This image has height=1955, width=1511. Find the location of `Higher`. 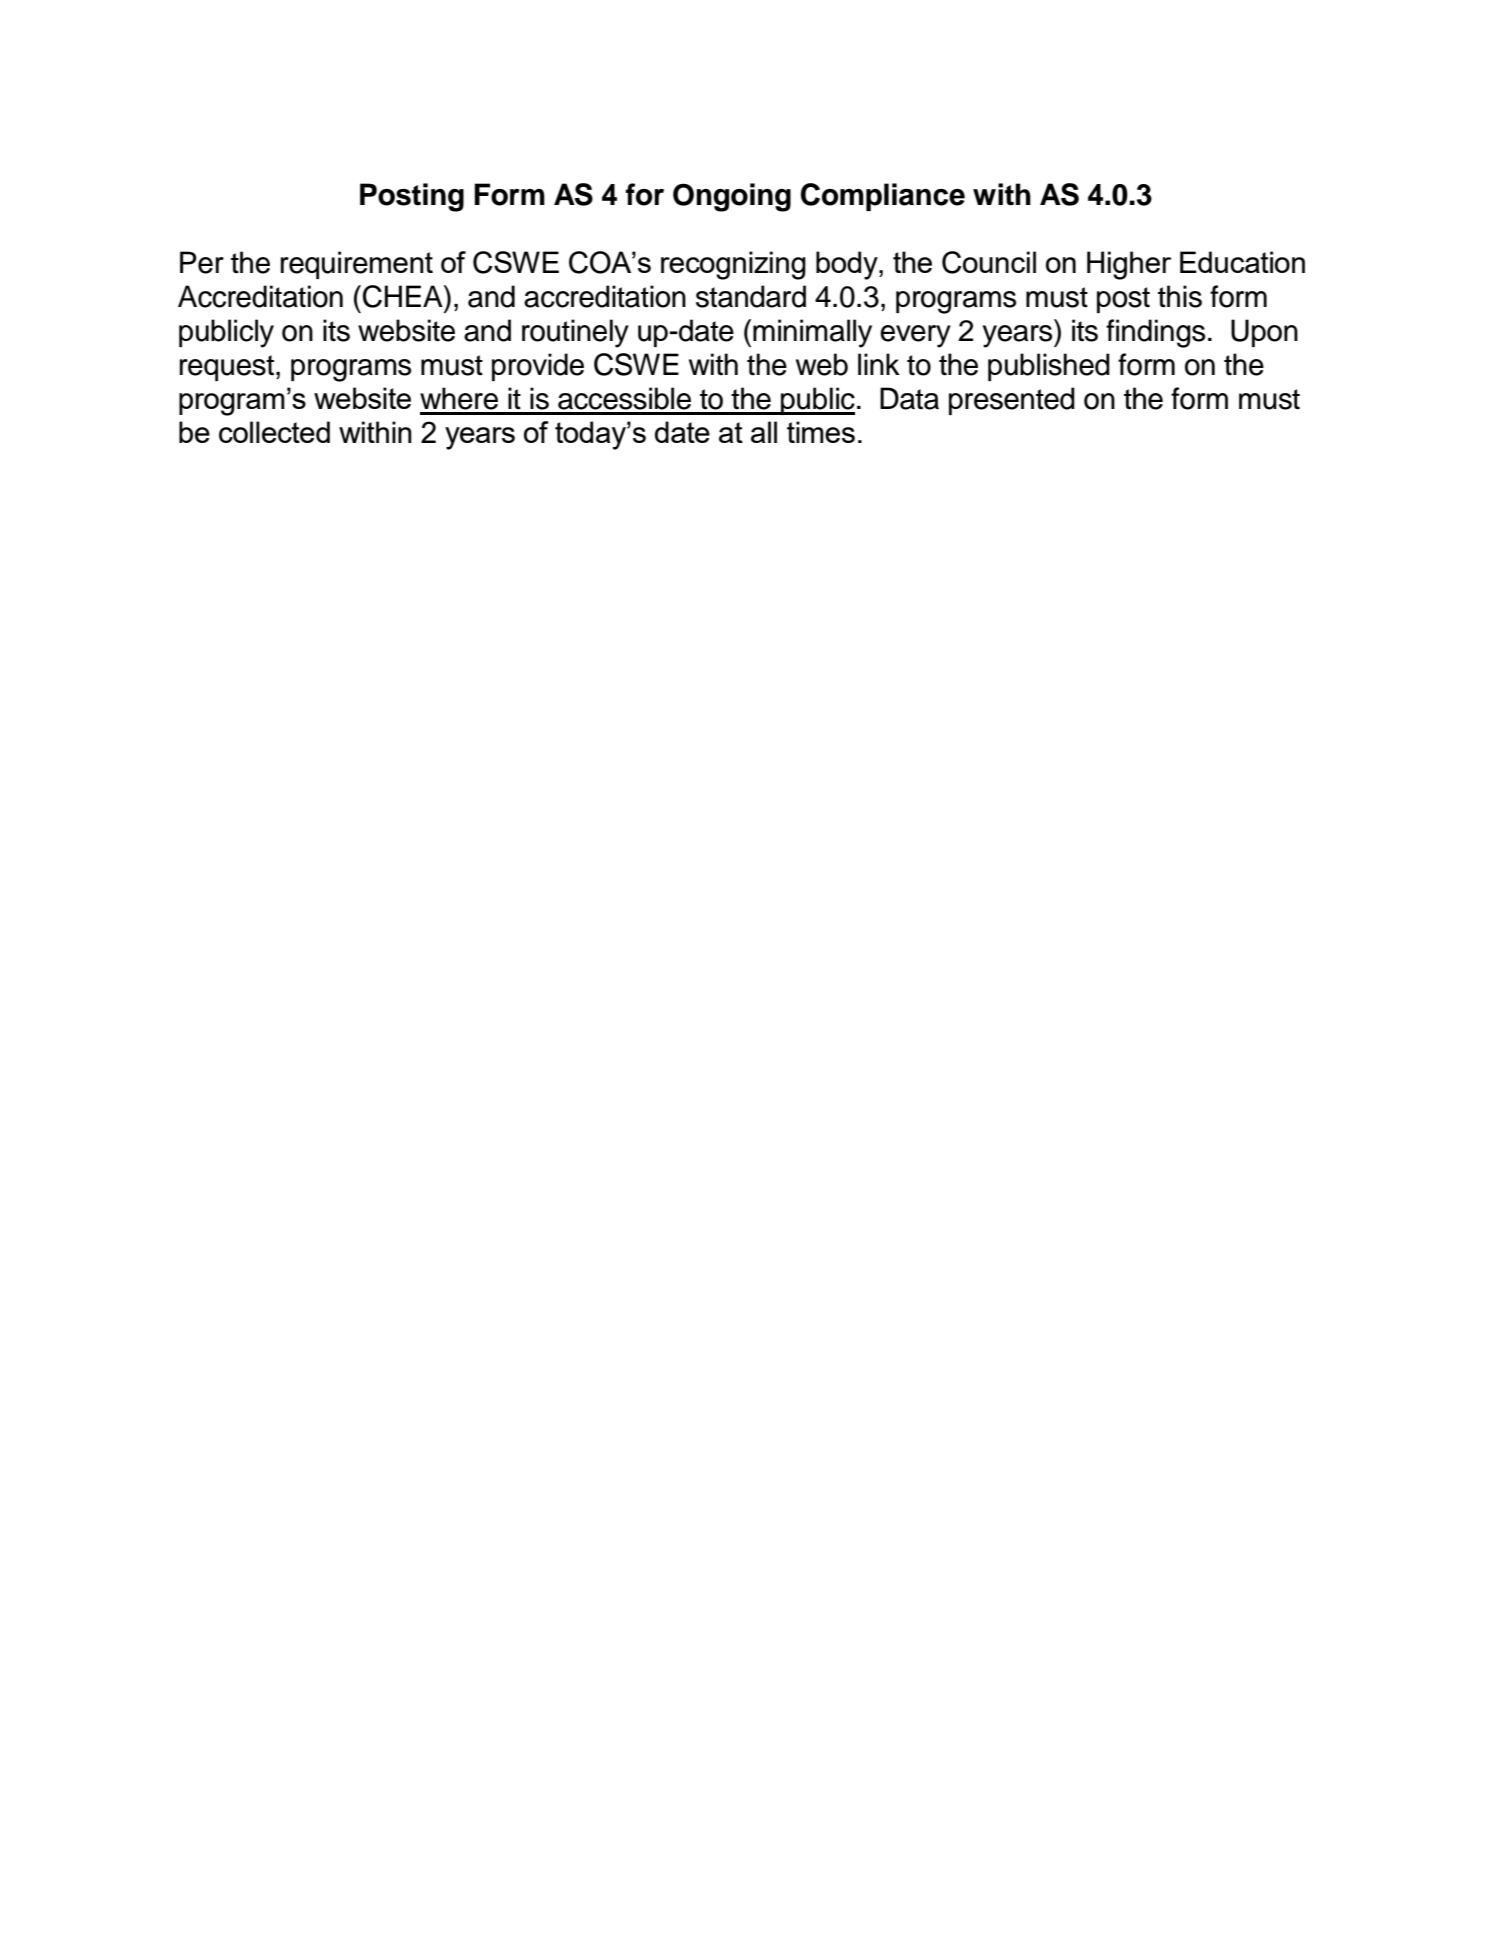

Higher is located at coordinates (1129, 265).
